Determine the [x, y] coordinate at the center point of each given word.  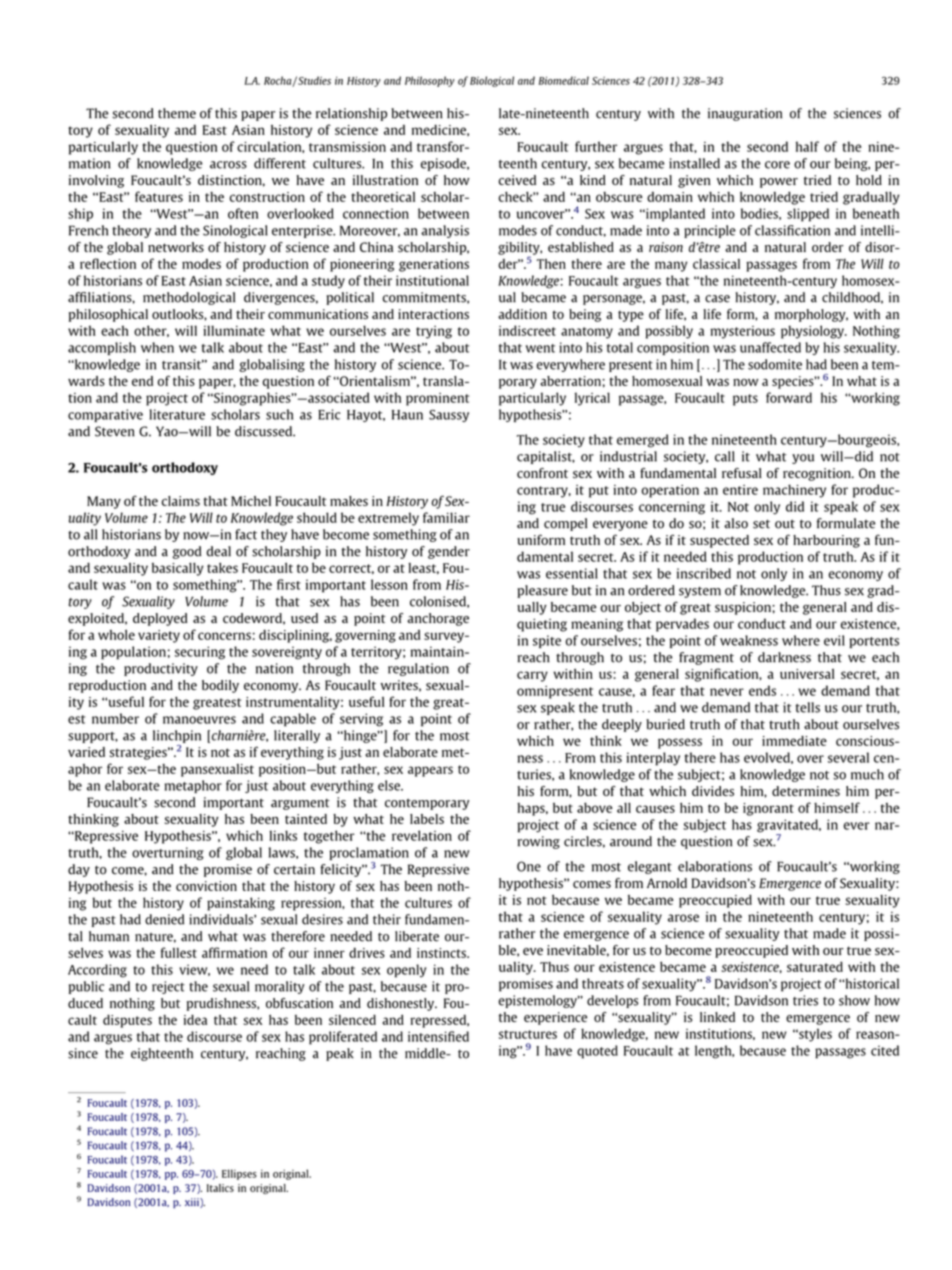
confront [542, 473]
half [807, 146]
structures [528, 1034]
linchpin [177, 736]
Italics [220, 1188]
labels [427, 819]
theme [177, 113]
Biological [492, 81]
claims [180, 501]
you [803, 459]
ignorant [768, 809]
